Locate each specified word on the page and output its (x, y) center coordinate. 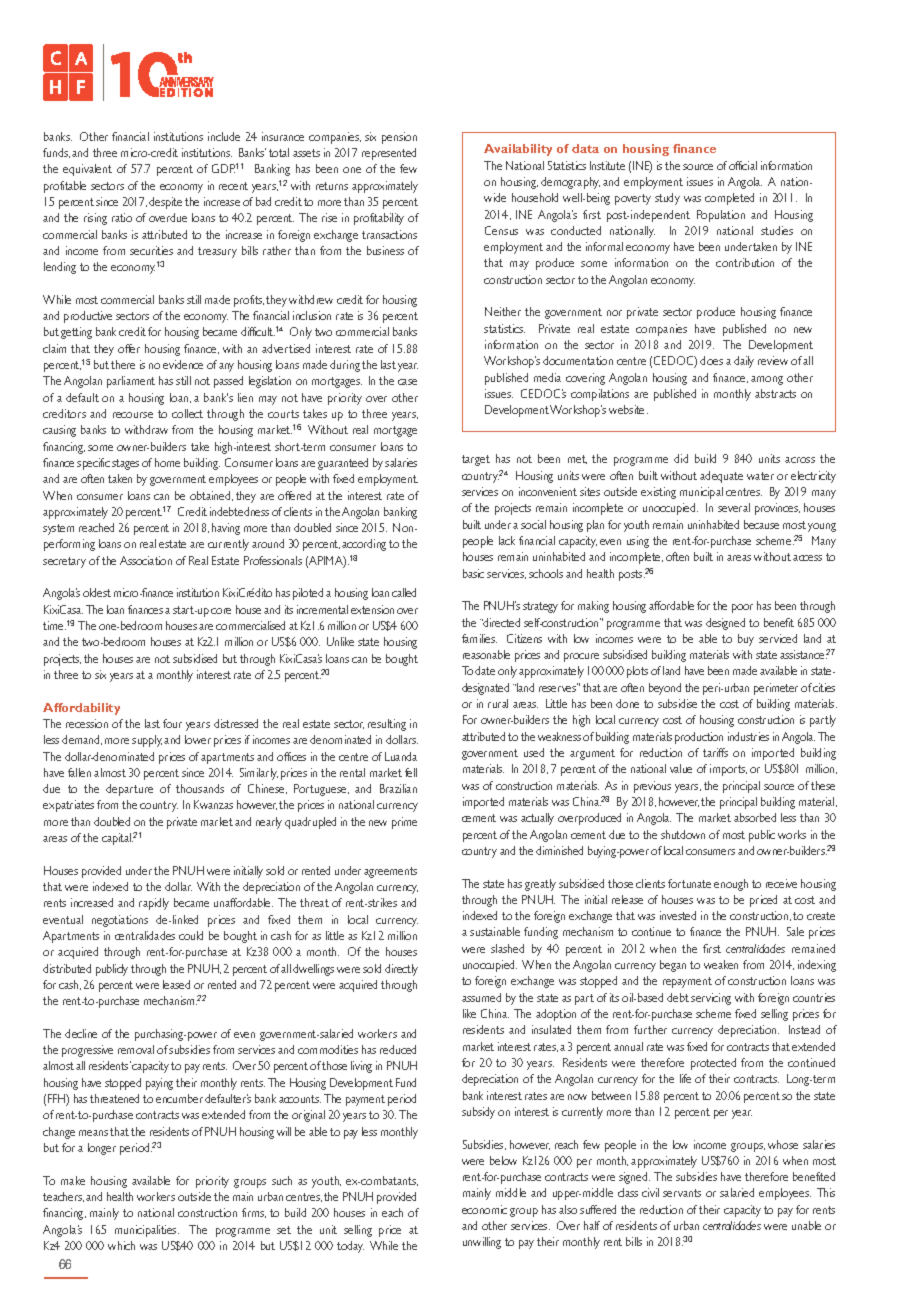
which (121, 1245)
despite (165, 203)
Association (146, 560)
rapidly (154, 904)
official (743, 165)
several (734, 507)
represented (389, 154)
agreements (390, 872)
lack (507, 540)
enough (731, 885)
